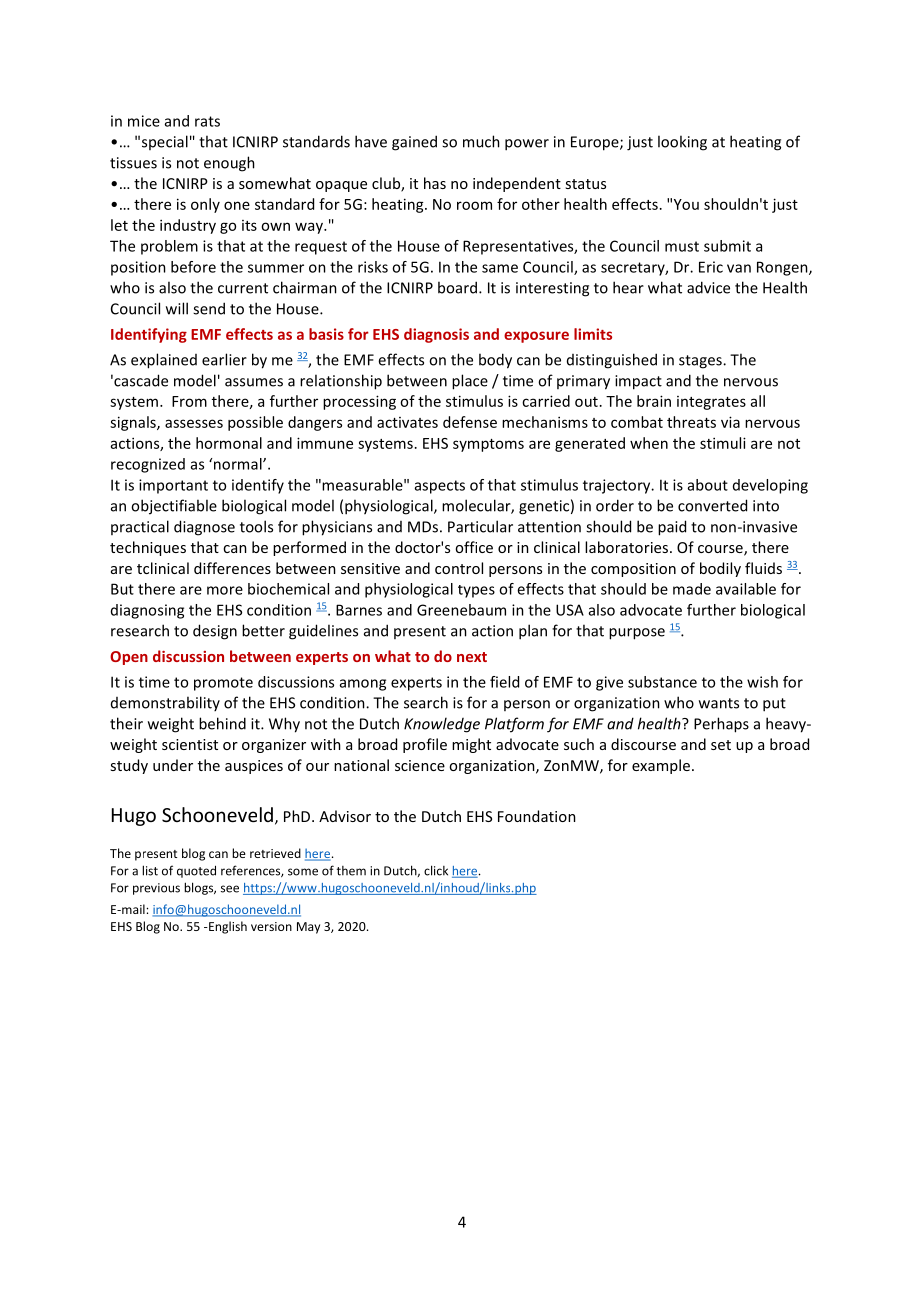 This document has width=924, height=1308. Describe the element at coordinates (414, 143) in the document. I see `gained` at that location.
